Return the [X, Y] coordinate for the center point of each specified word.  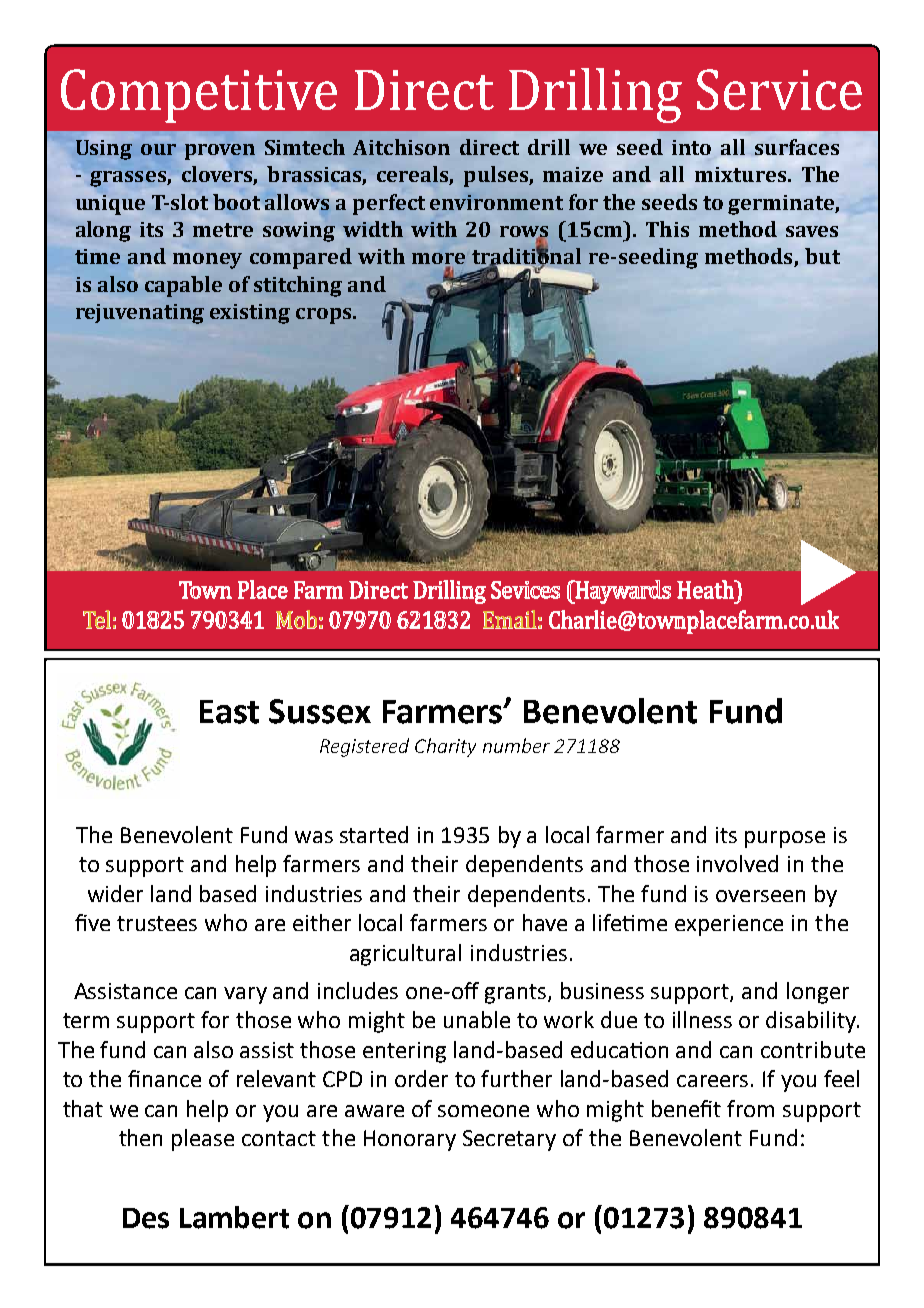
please [203, 1140]
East [229, 712]
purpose [785, 839]
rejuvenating [140, 314]
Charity [445, 747]
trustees [157, 923]
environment [496, 202]
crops [325, 316]
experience [729, 925]
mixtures [740, 174]
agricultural [405, 955]
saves [812, 231]
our [158, 149]
